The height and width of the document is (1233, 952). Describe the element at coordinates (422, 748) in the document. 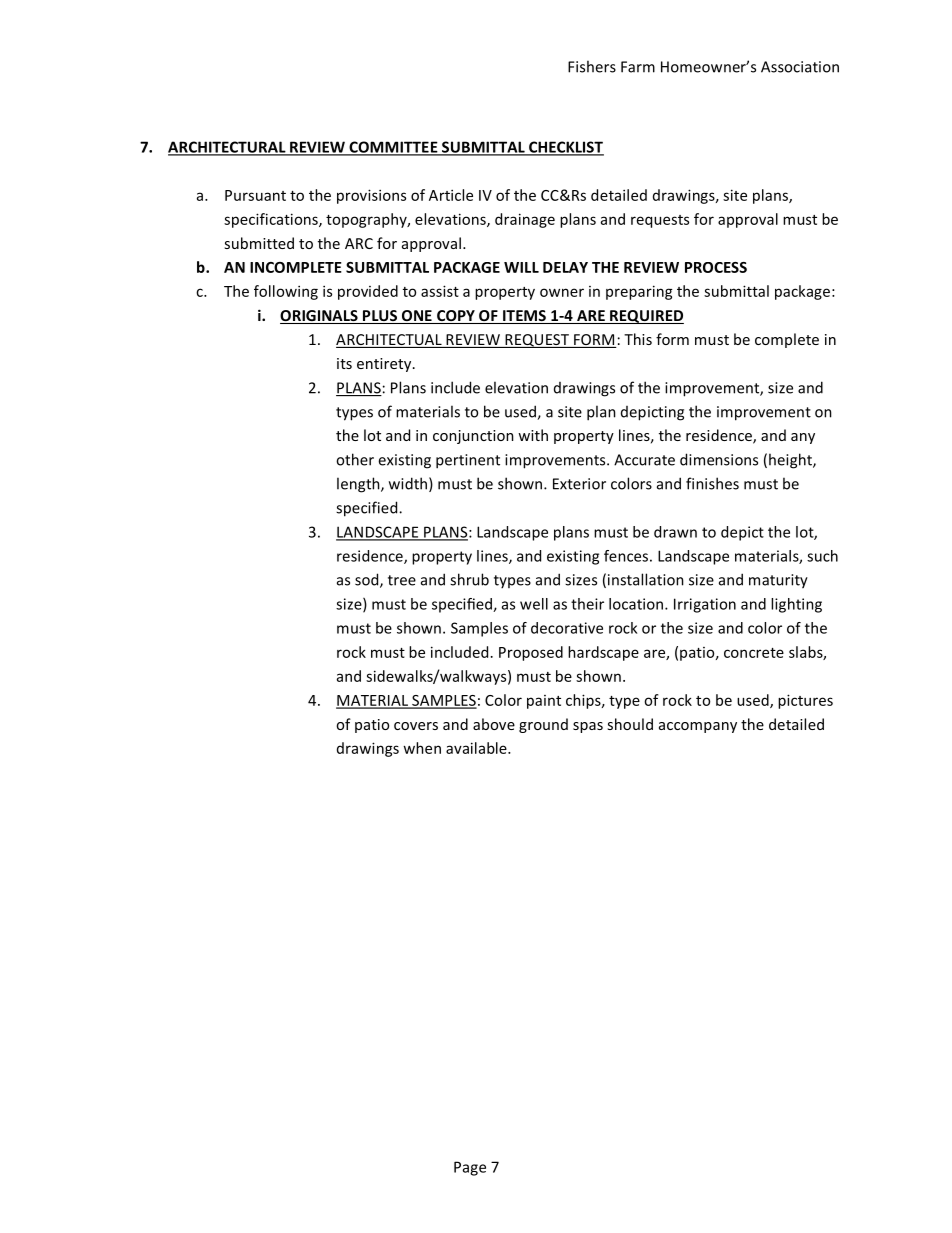

I see `when` at that location.
